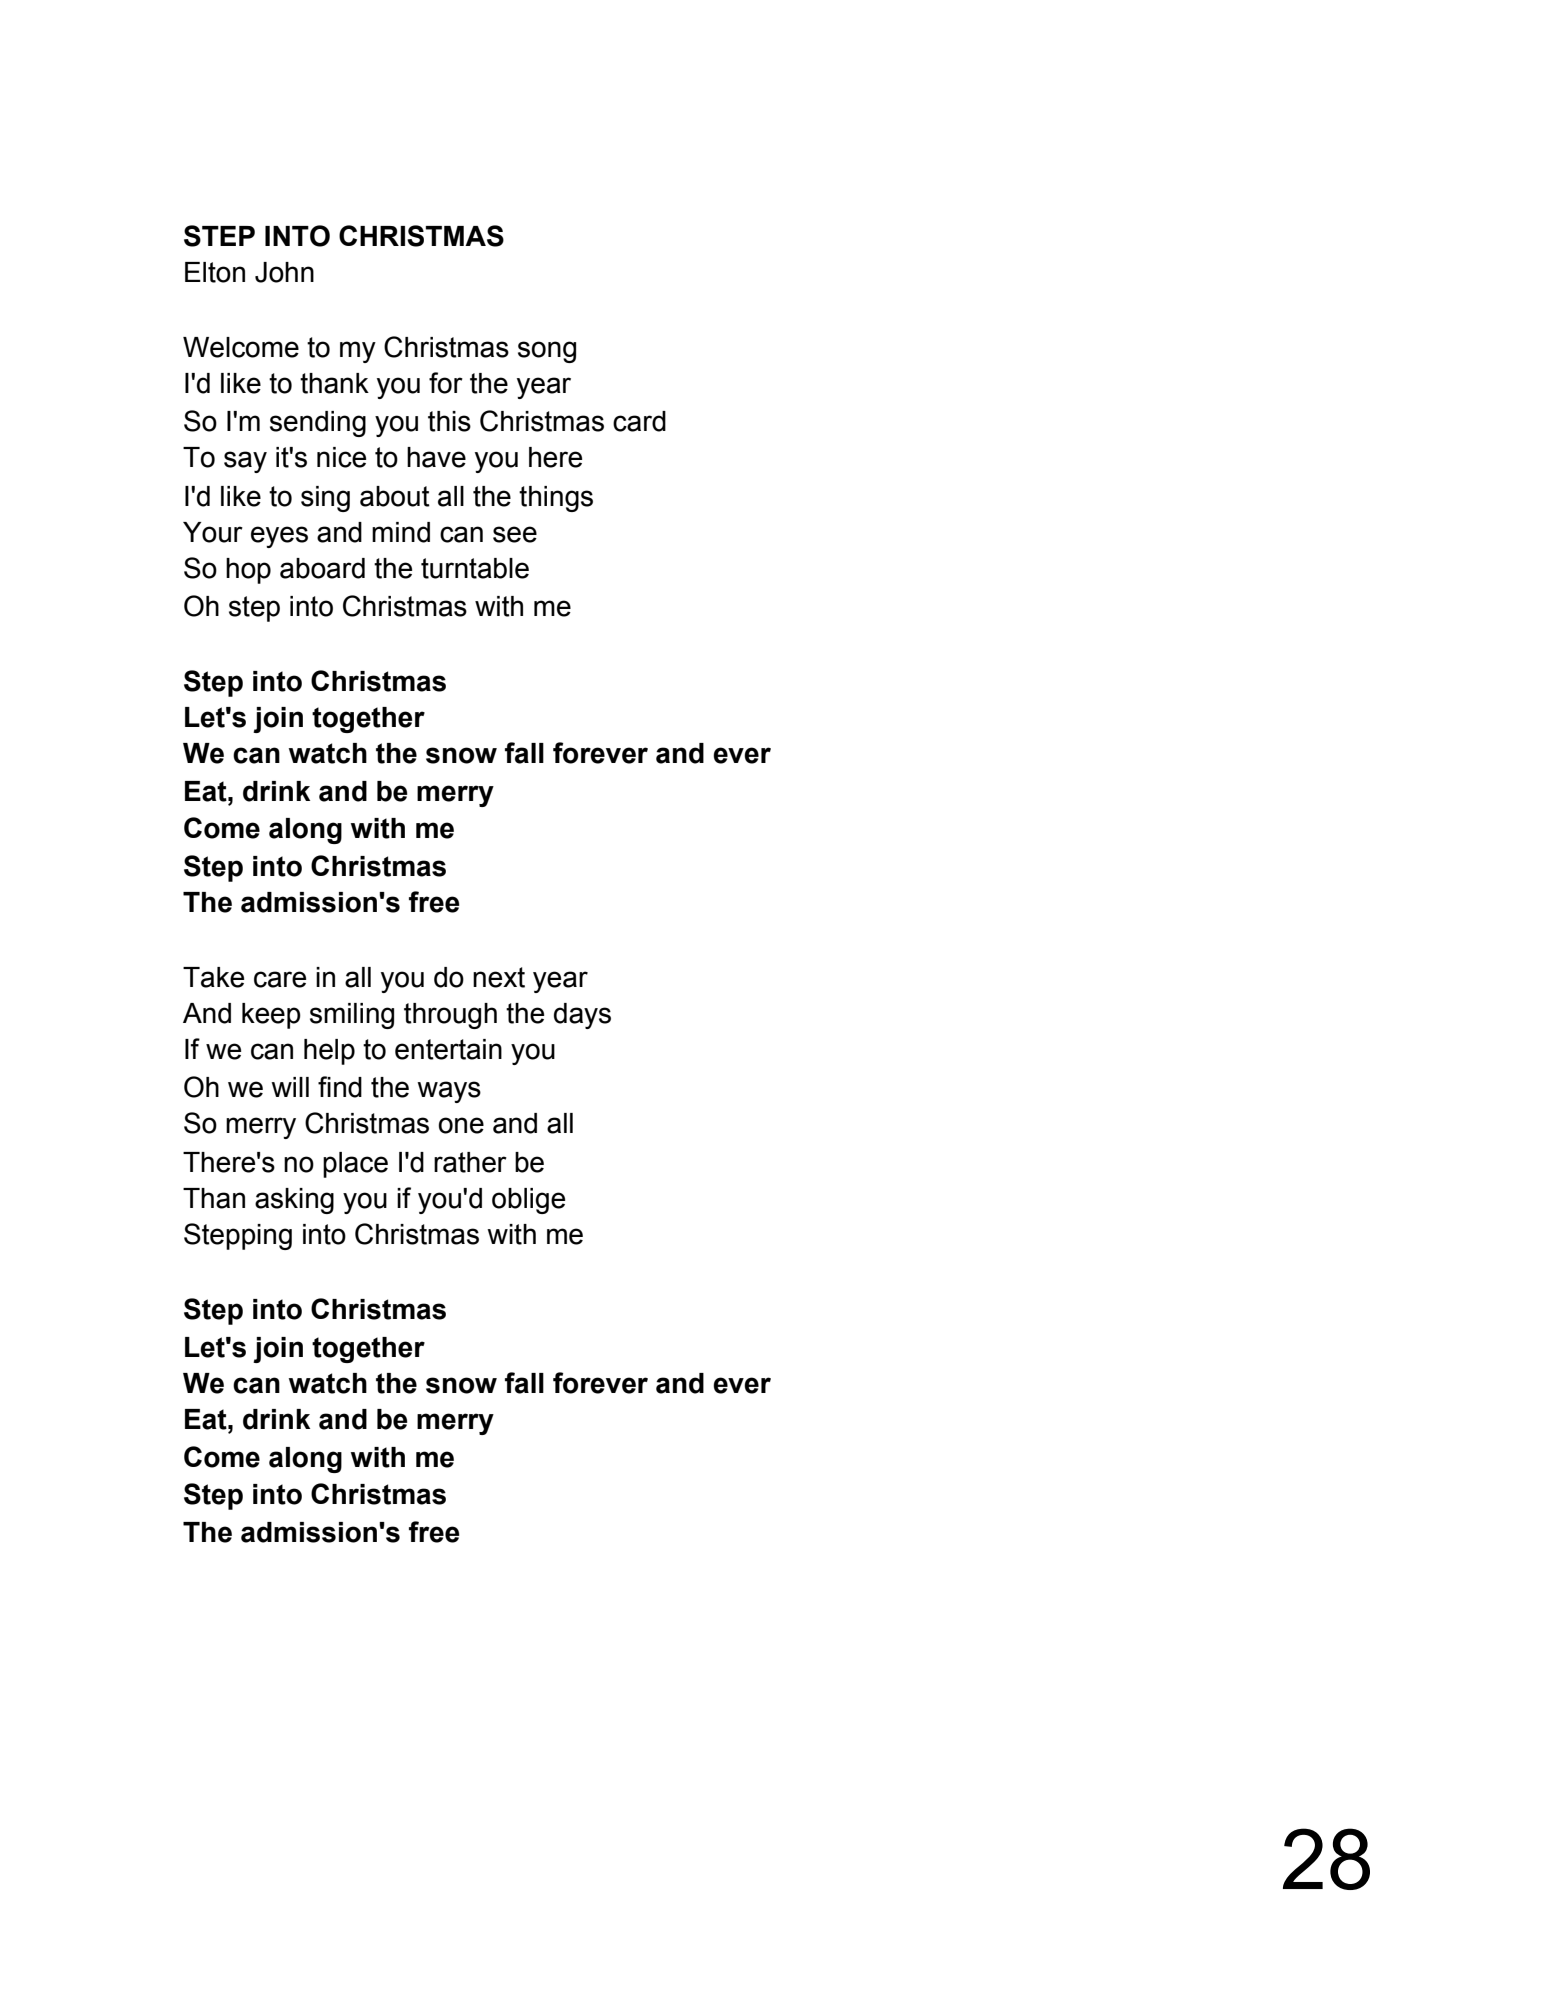 The image size is (1557, 2015). Describe the element at coordinates (582, 1016) in the document. I see `days` at that location.
